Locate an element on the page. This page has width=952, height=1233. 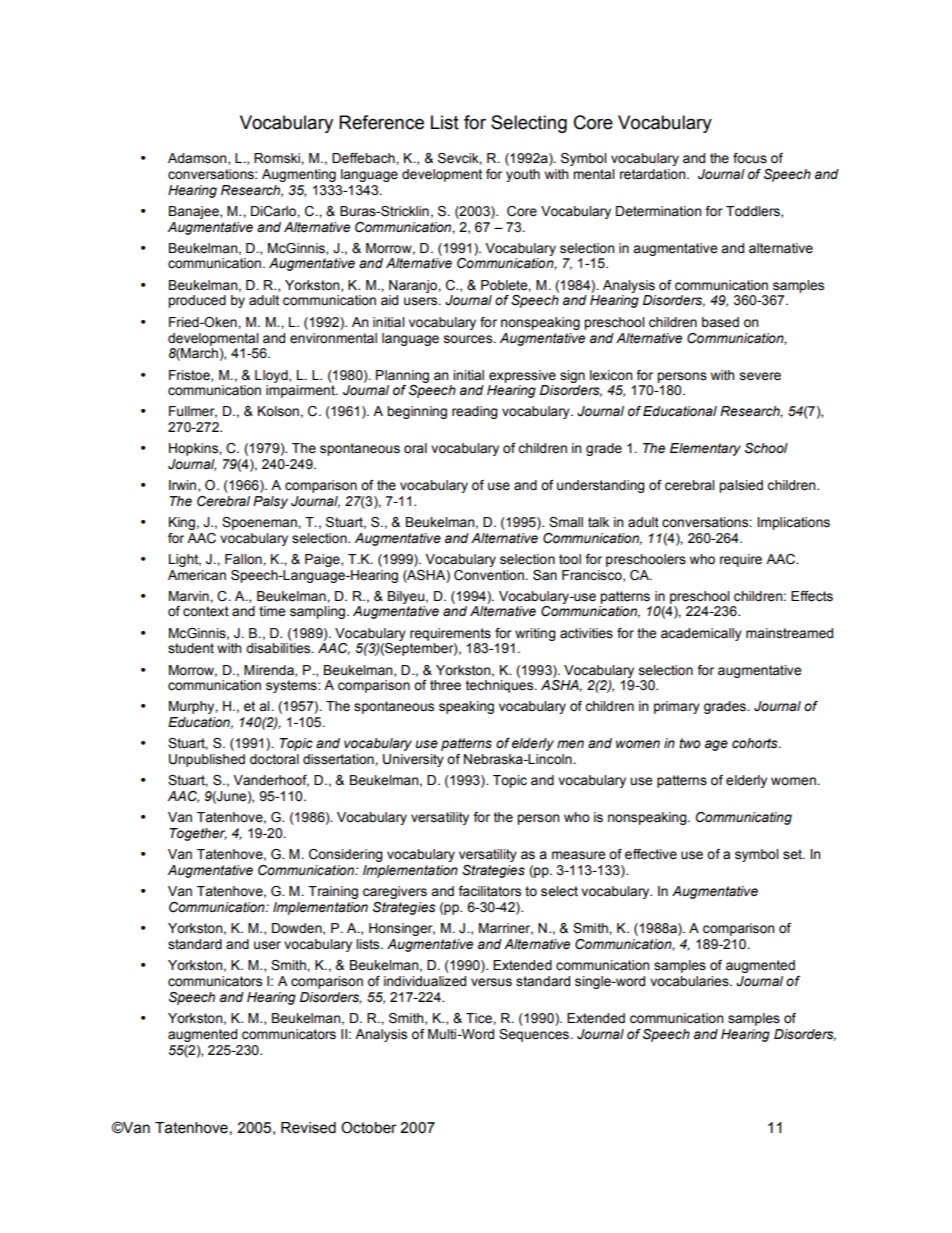
Communicating is located at coordinates (744, 818).
